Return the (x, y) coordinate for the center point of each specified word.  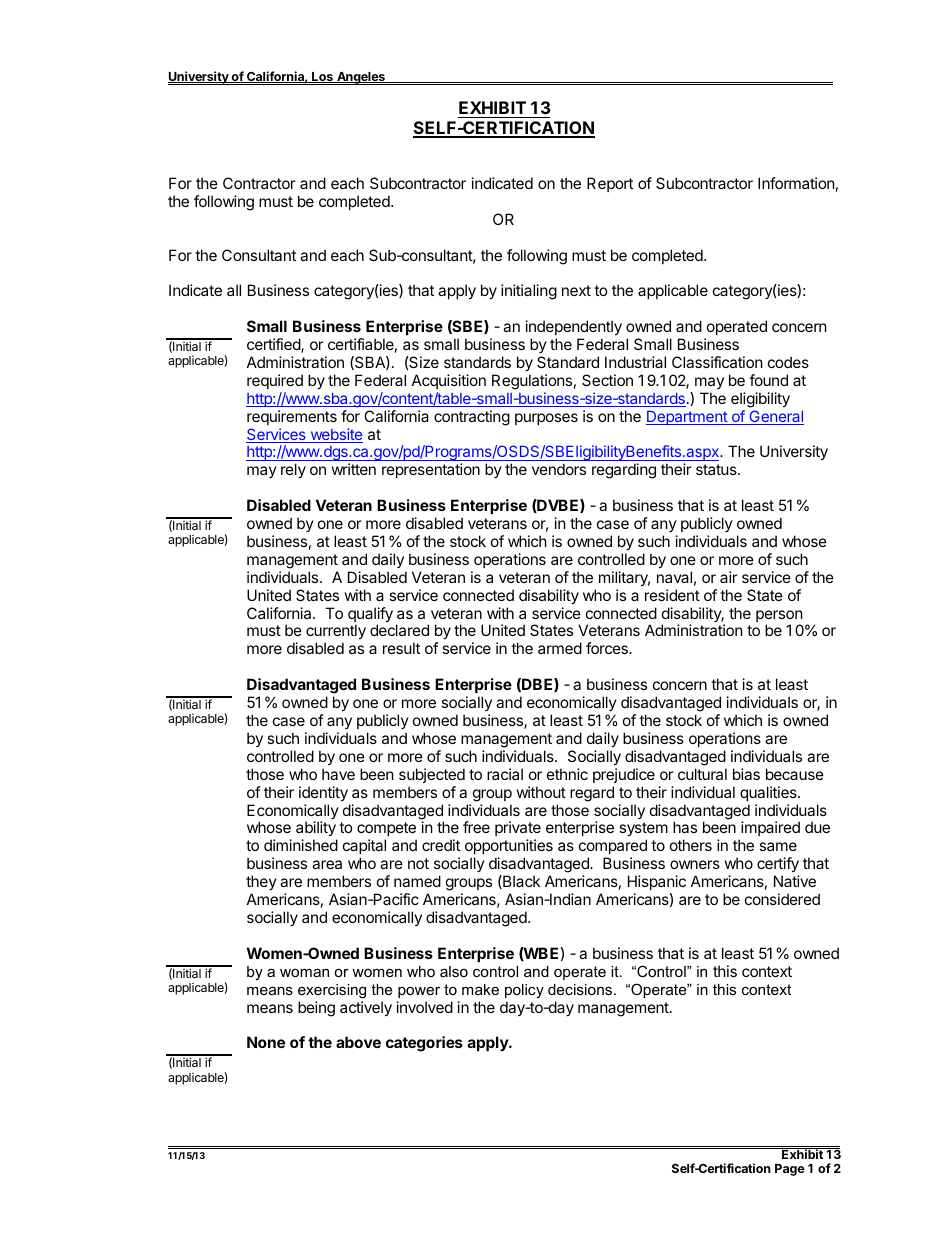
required (275, 381)
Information (796, 183)
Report (610, 184)
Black (520, 882)
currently (336, 633)
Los (322, 77)
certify (778, 866)
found (768, 380)
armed (560, 648)
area (327, 864)
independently (574, 327)
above (358, 1042)
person (779, 617)
